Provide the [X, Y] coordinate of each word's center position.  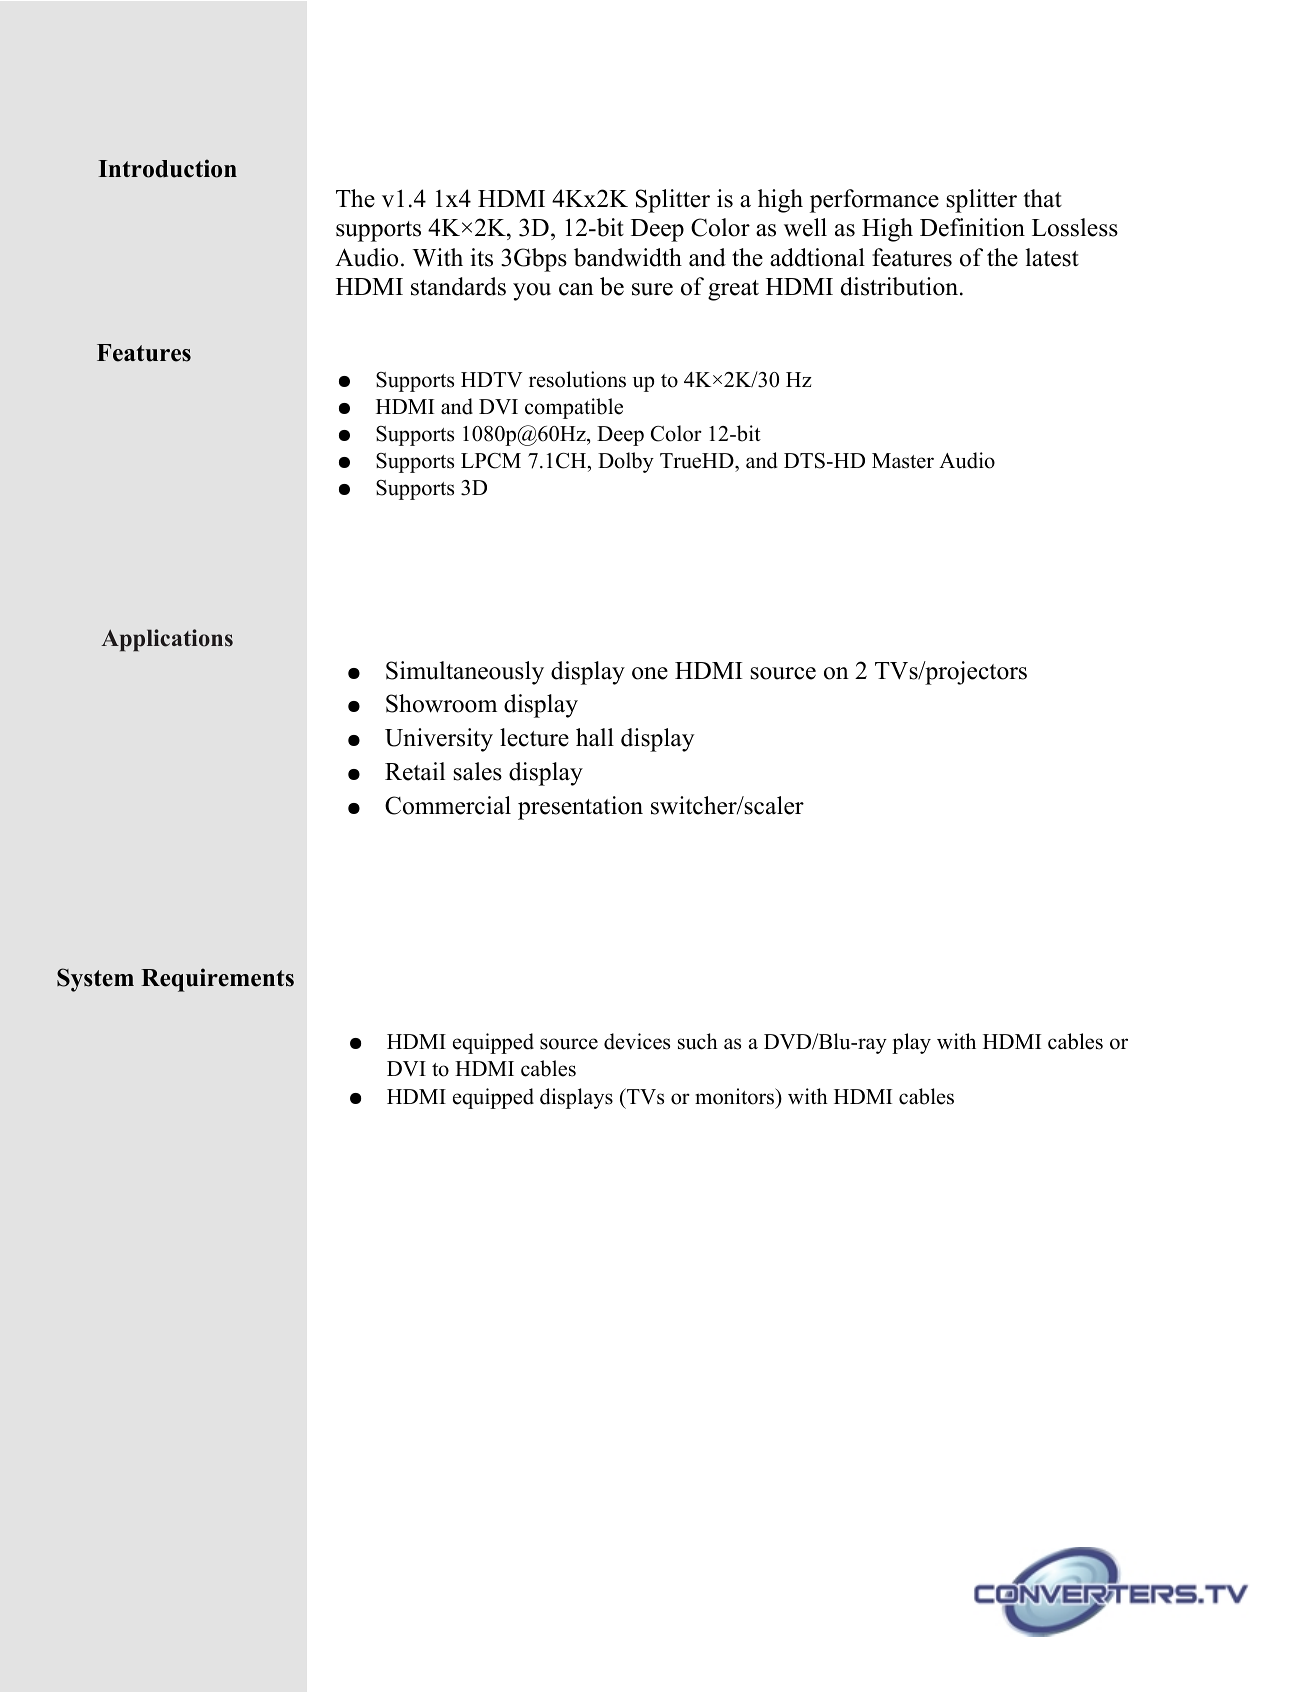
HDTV [492, 379]
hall [595, 737]
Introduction [167, 168]
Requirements [217, 980]
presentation [580, 808]
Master [903, 461]
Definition [972, 227]
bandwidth [628, 257]
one [650, 673]
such [698, 1041]
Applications [167, 640]
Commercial [448, 805]
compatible [574, 408]
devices [637, 1041]
